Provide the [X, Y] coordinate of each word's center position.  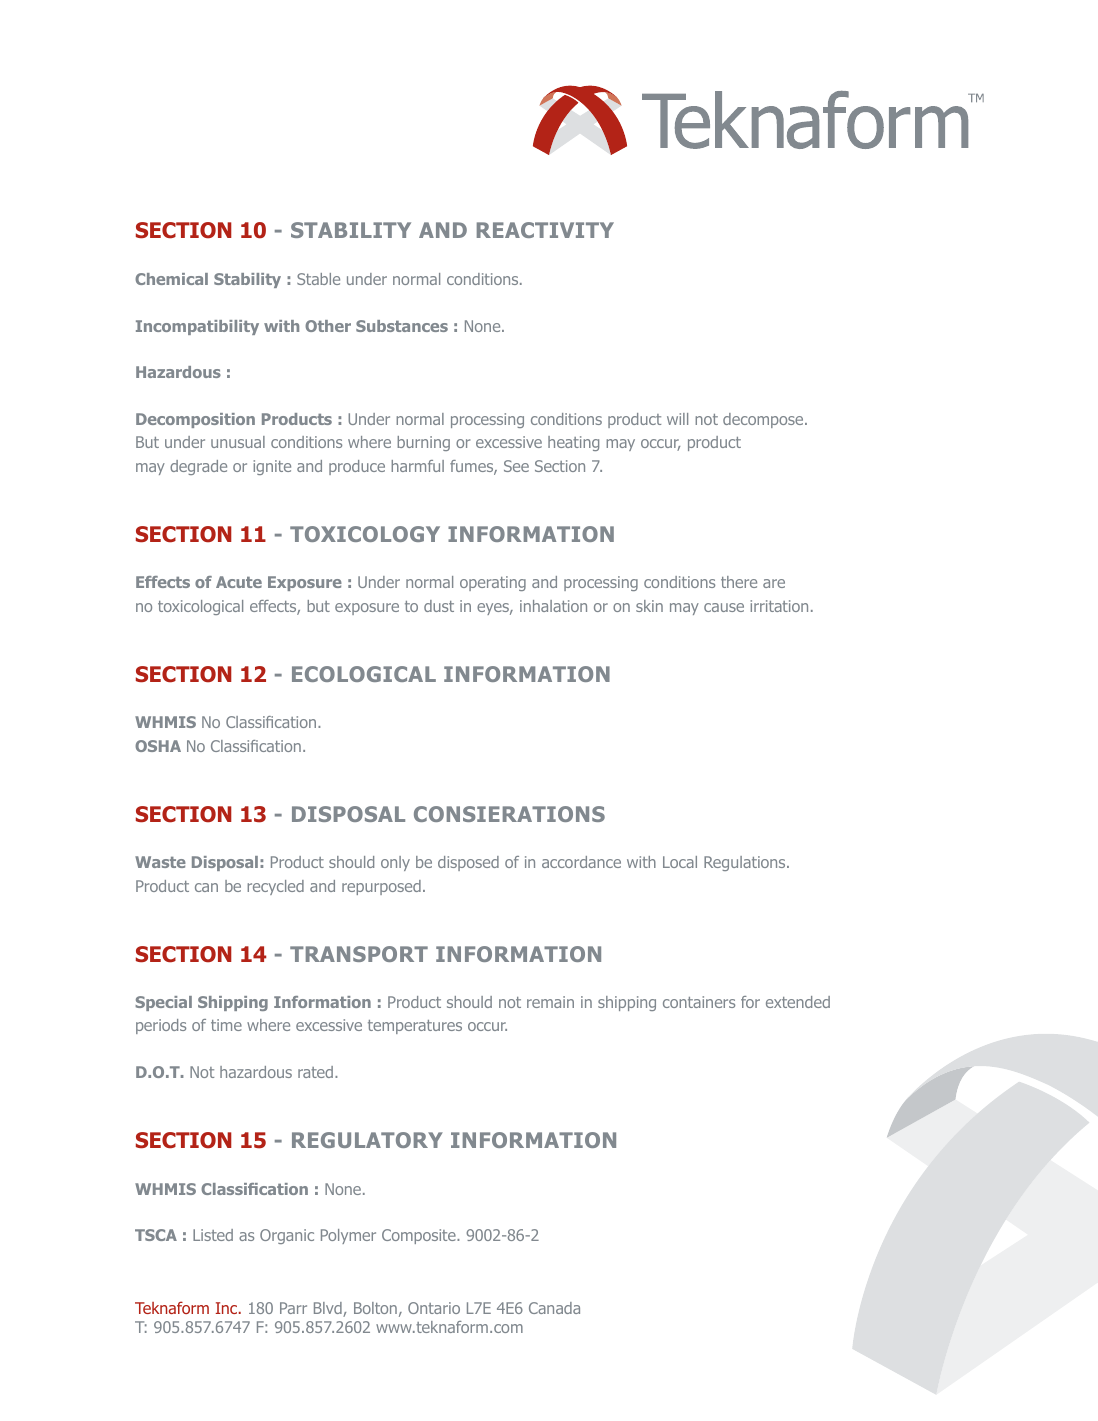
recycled [275, 887]
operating [493, 583]
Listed [213, 1235]
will [677, 419]
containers [699, 1002]
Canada [554, 1308]
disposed [468, 863]
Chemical [171, 279]
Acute [239, 582]
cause [724, 607]
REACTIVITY [545, 230]
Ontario [434, 1308]
